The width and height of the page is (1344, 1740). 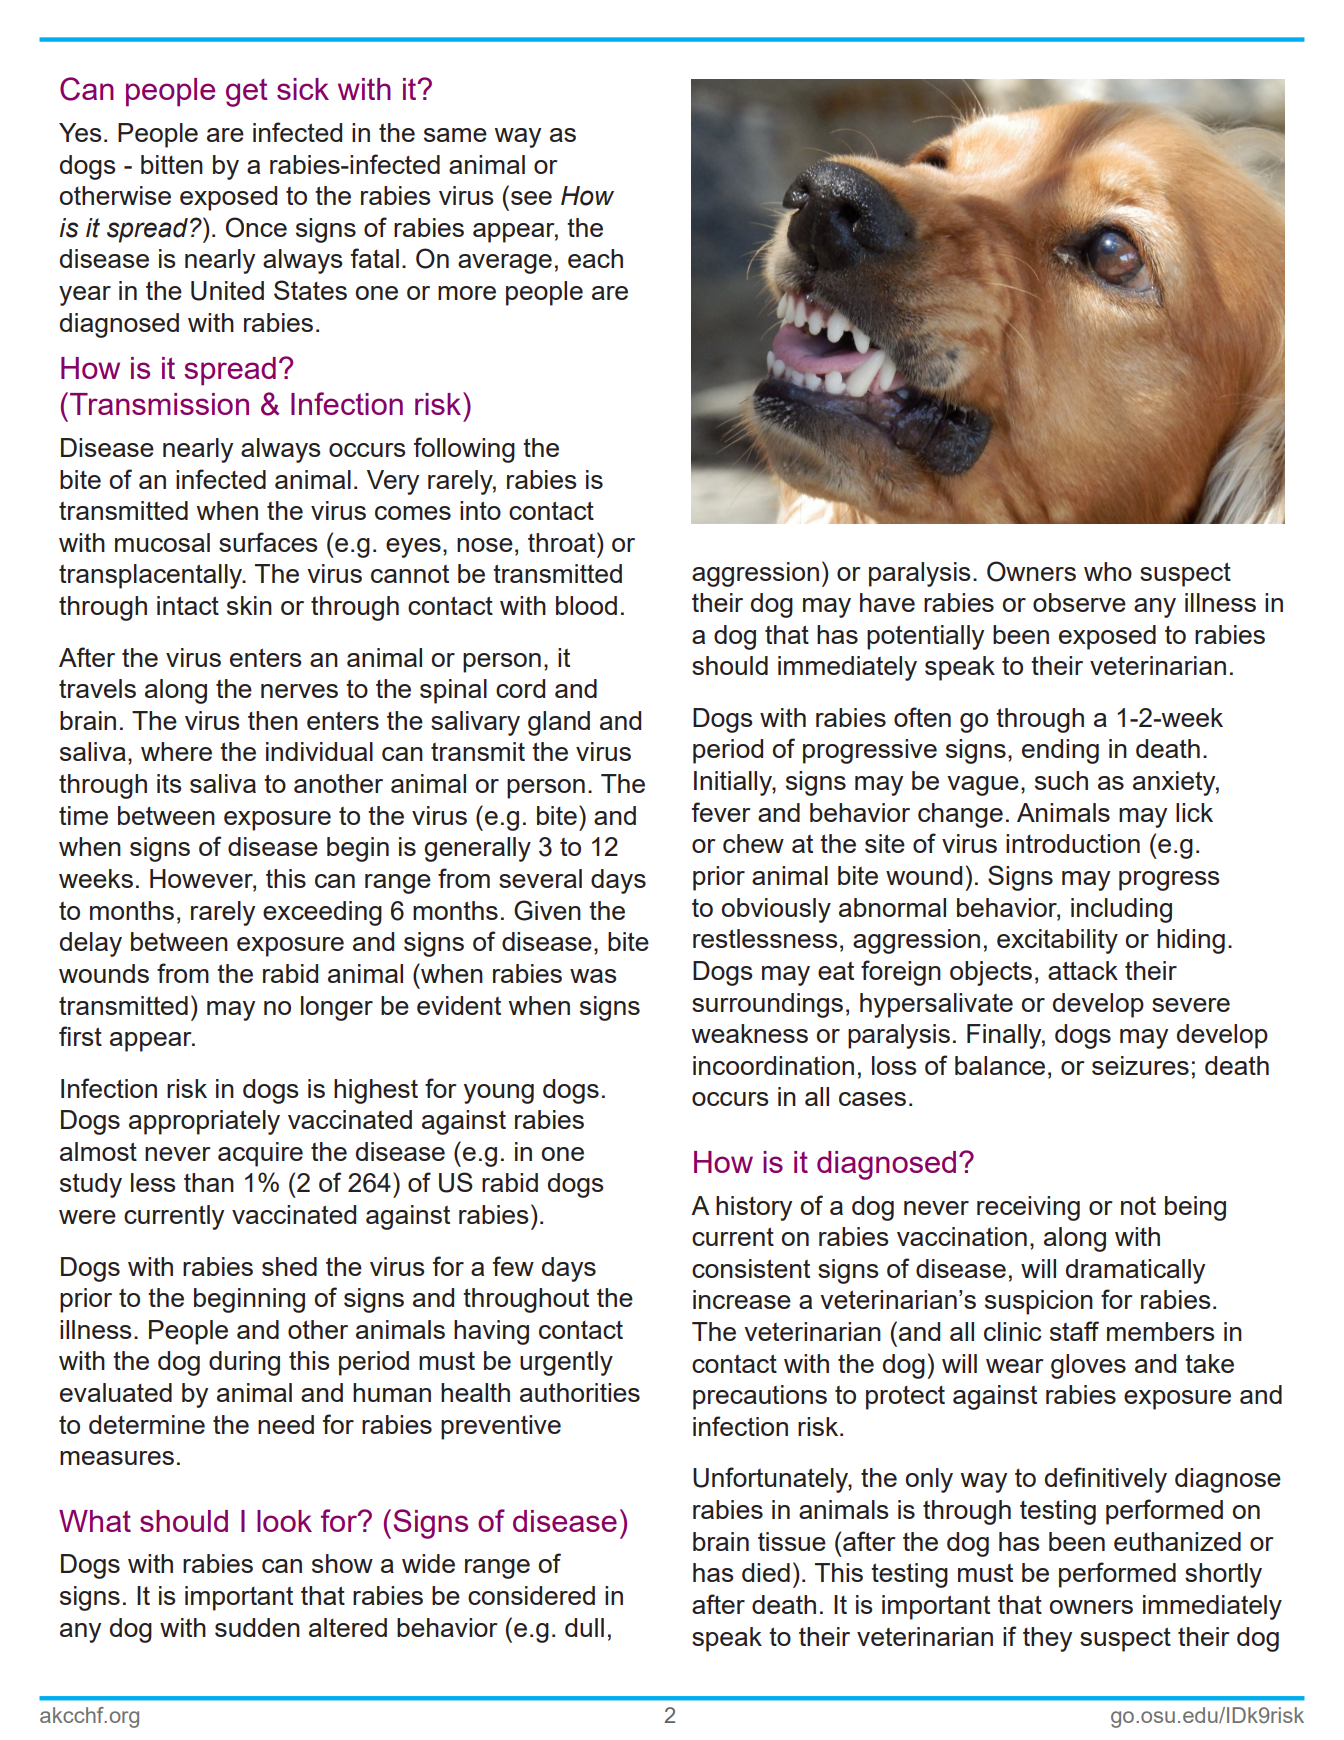 What do you see at coordinates (584, 1627) in the page?
I see `dull` at bounding box center [584, 1627].
